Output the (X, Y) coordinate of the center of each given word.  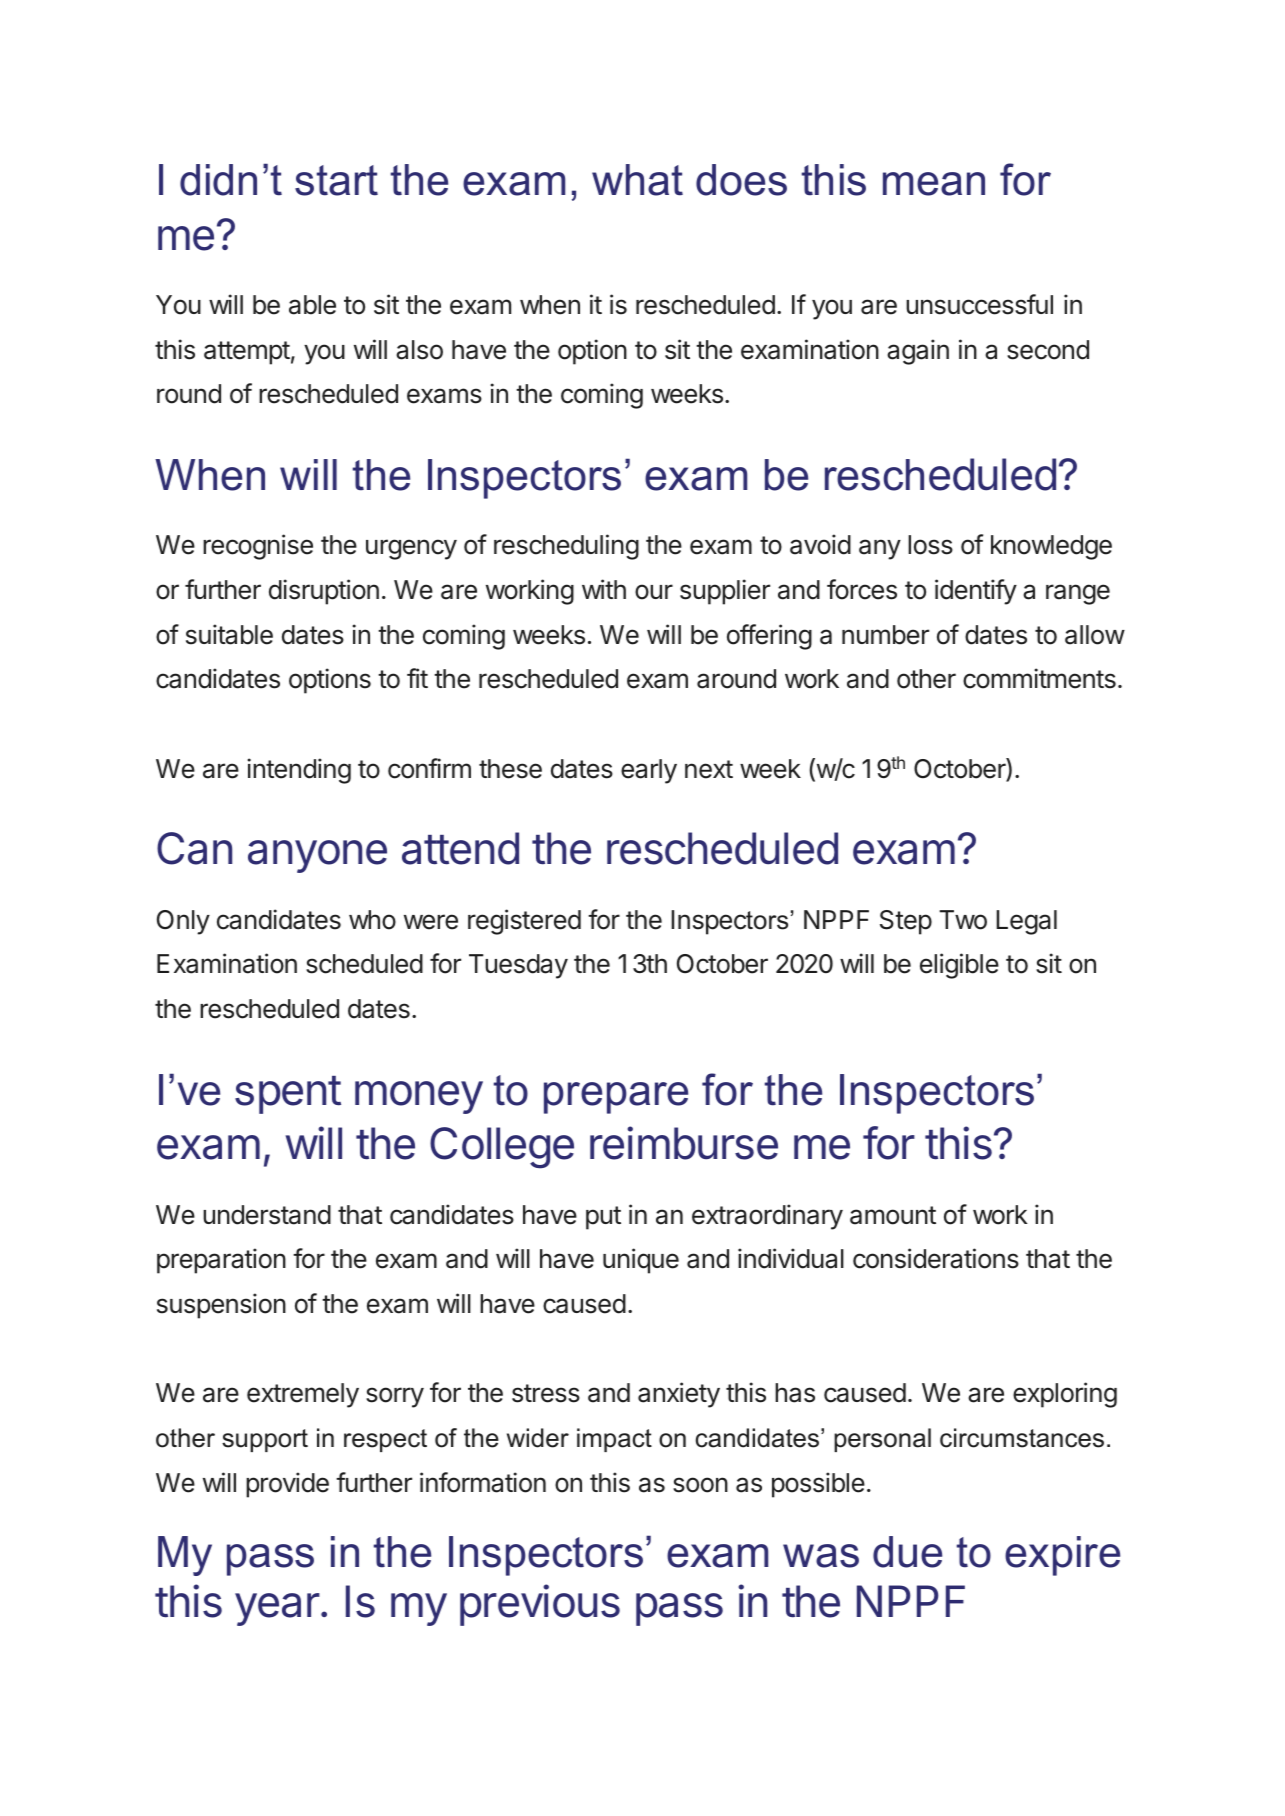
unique (641, 1261)
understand (267, 1215)
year (277, 1609)
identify (976, 592)
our (654, 592)
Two (963, 920)
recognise (258, 547)
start (336, 180)
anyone (317, 856)
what (637, 180)
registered (524, 922)
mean (934, 184)
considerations (936, 1258)
